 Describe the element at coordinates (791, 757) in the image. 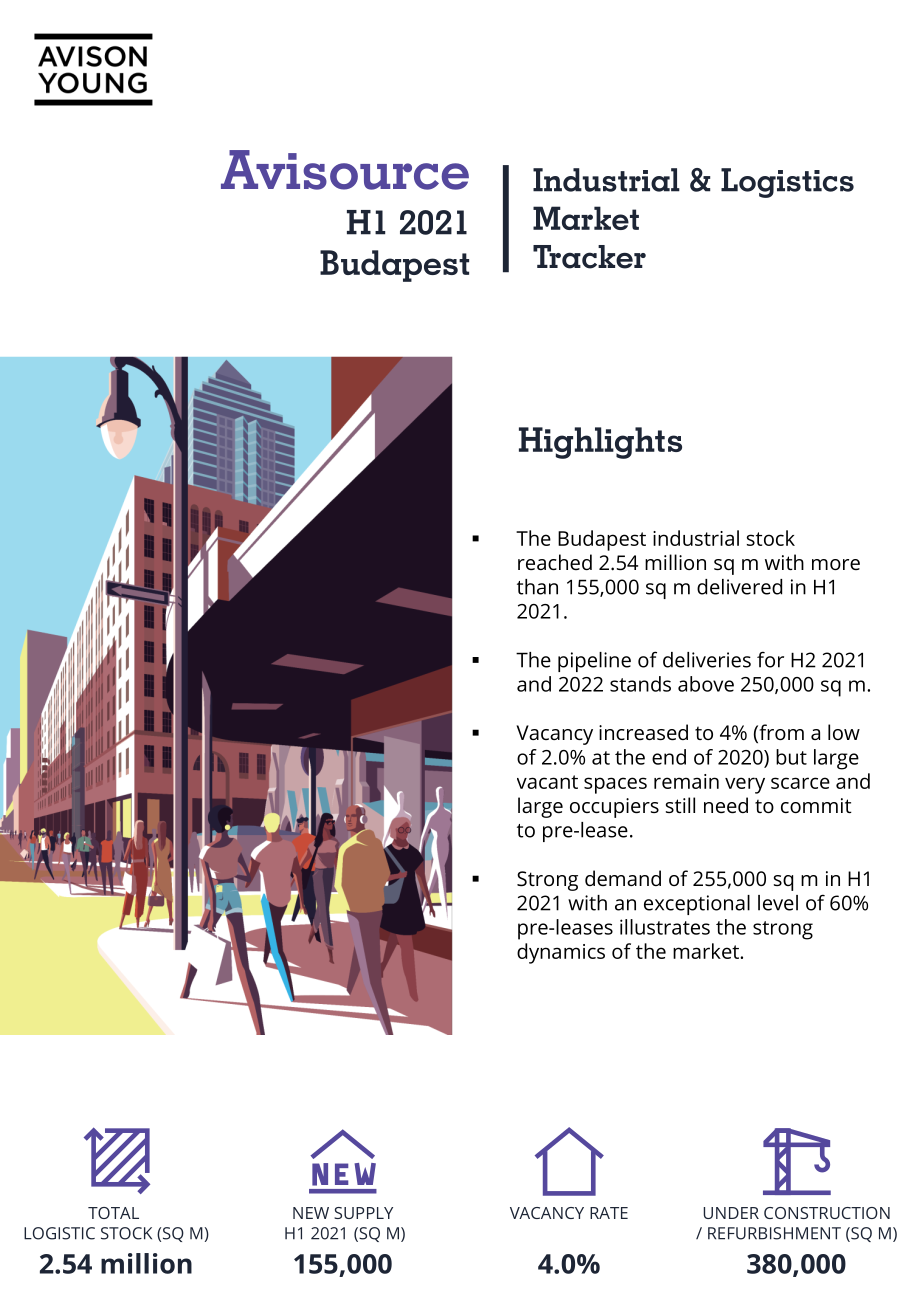

I see `but` at that location.
